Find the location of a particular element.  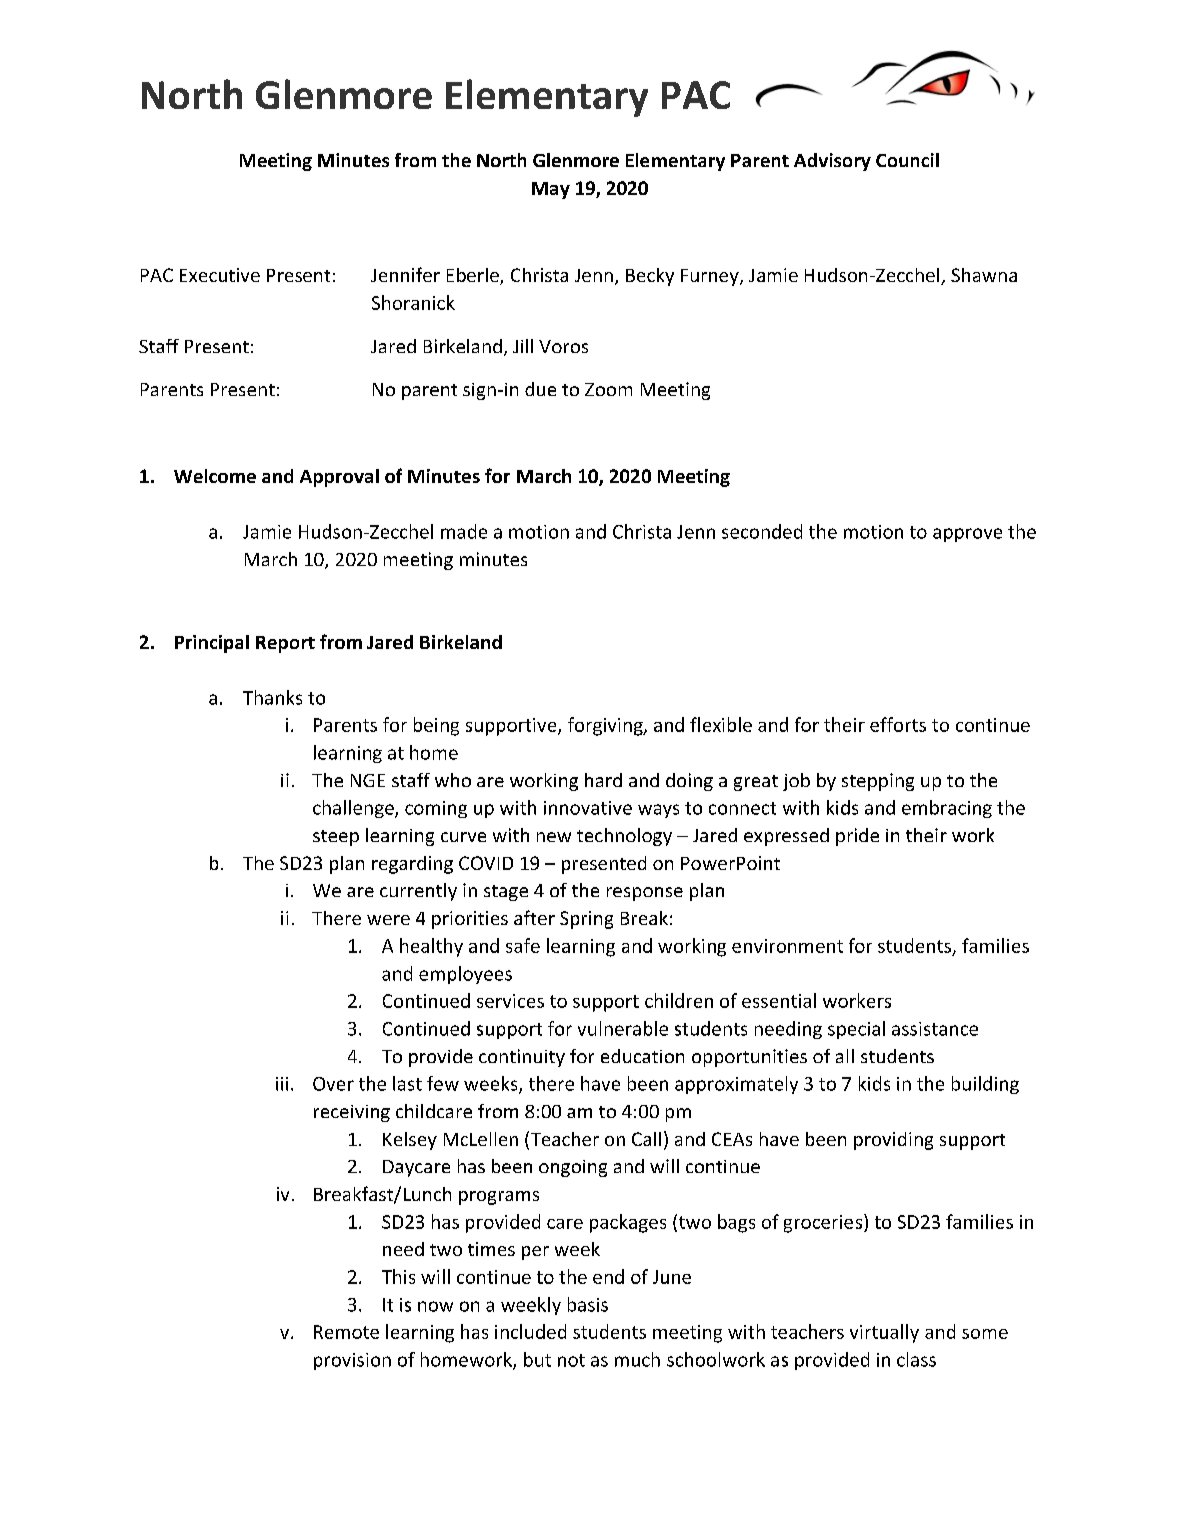

Remote is located at coordinates (346, 1332).
